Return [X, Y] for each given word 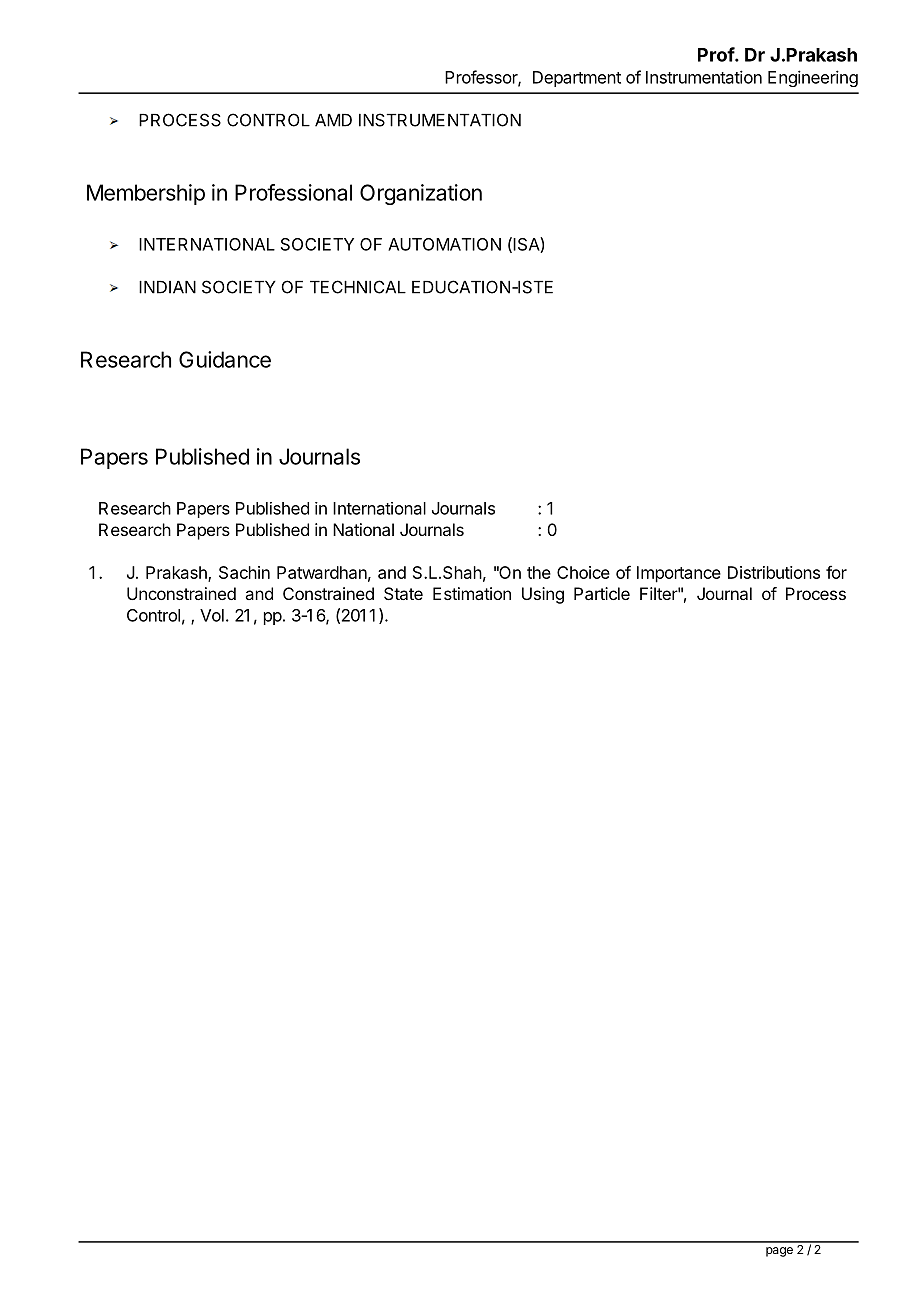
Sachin [244, 572]
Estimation [472, 593]
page [779, 1252]
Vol [212, 615]
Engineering [813, 78]
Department [577, 79]
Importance [679, 574]
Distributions [774, 572]
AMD [333, 120]
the [539, 572]
